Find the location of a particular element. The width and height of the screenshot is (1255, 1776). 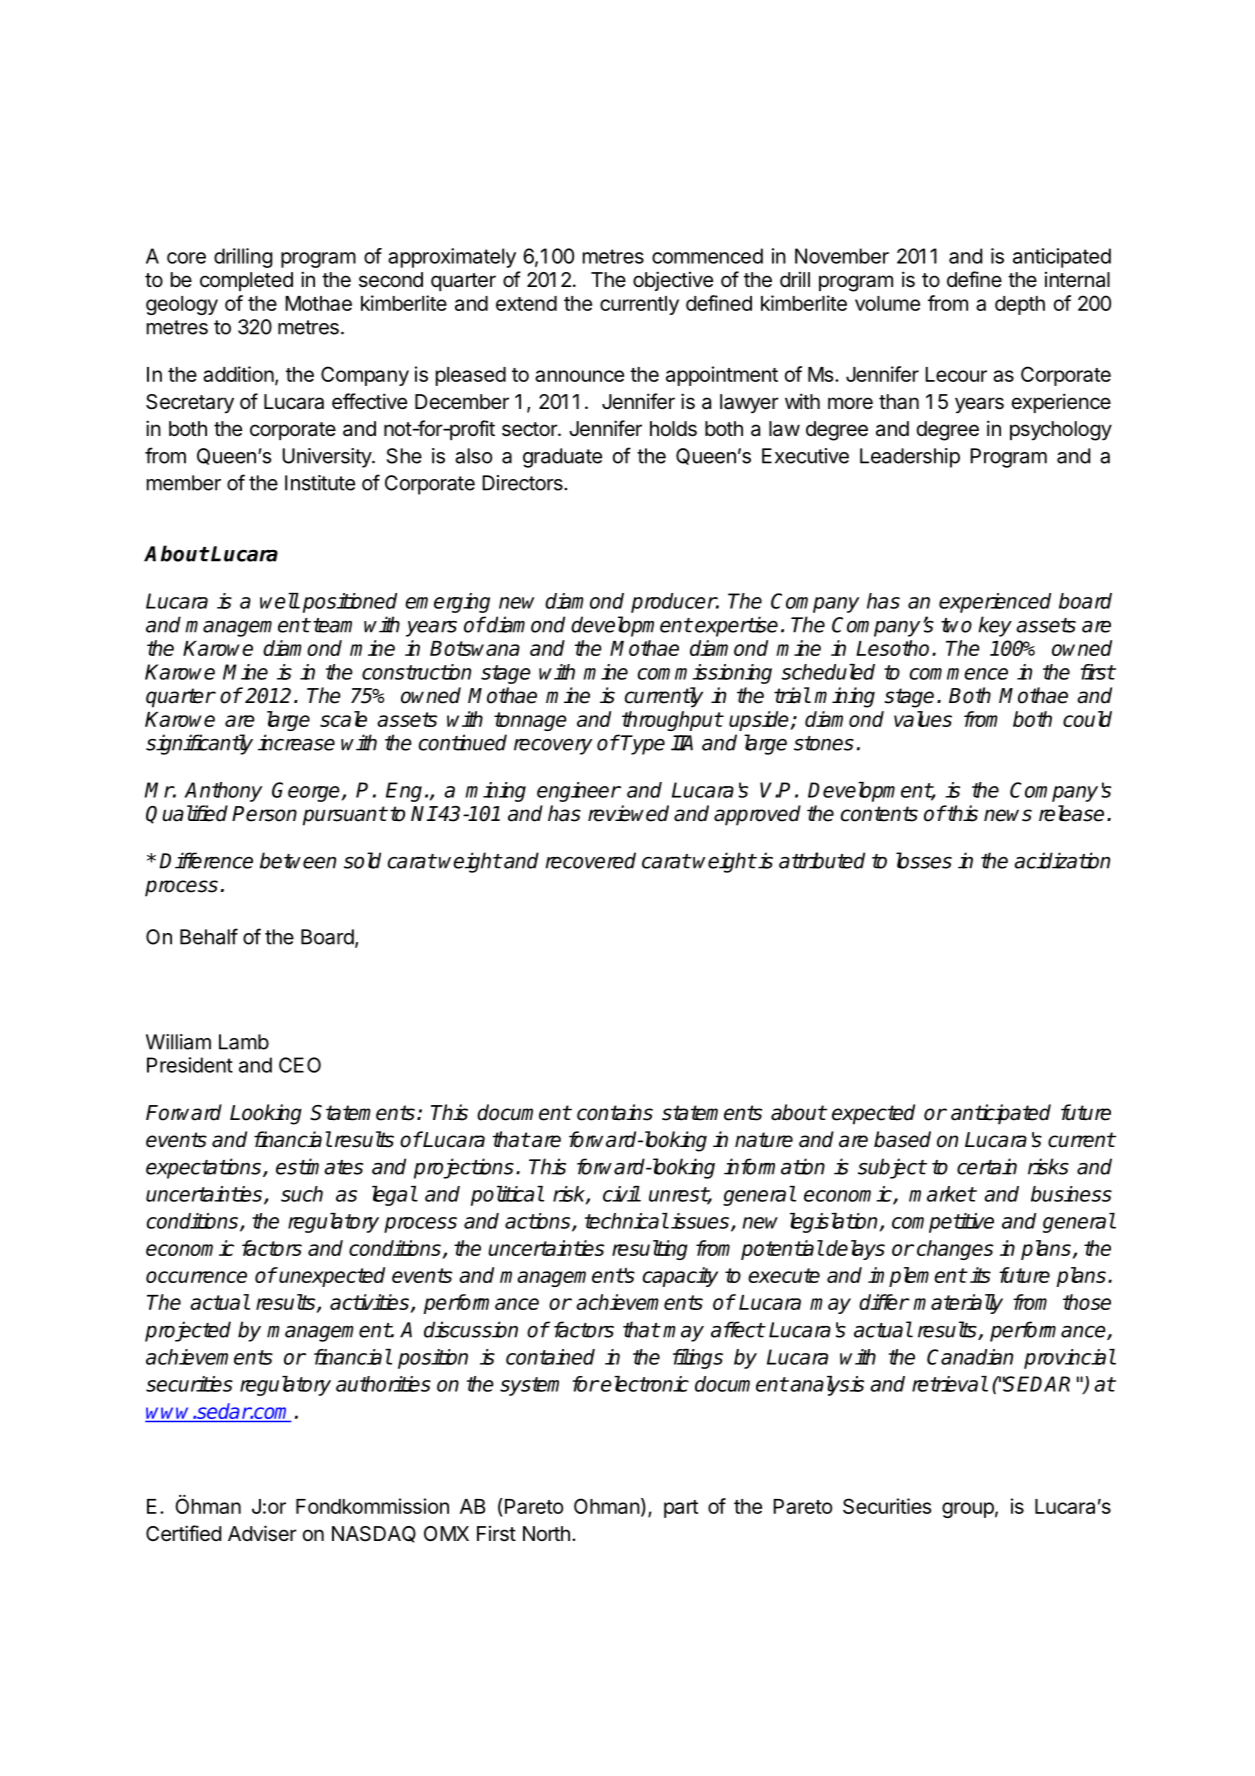

part is located at coordinates (681, 1509).
